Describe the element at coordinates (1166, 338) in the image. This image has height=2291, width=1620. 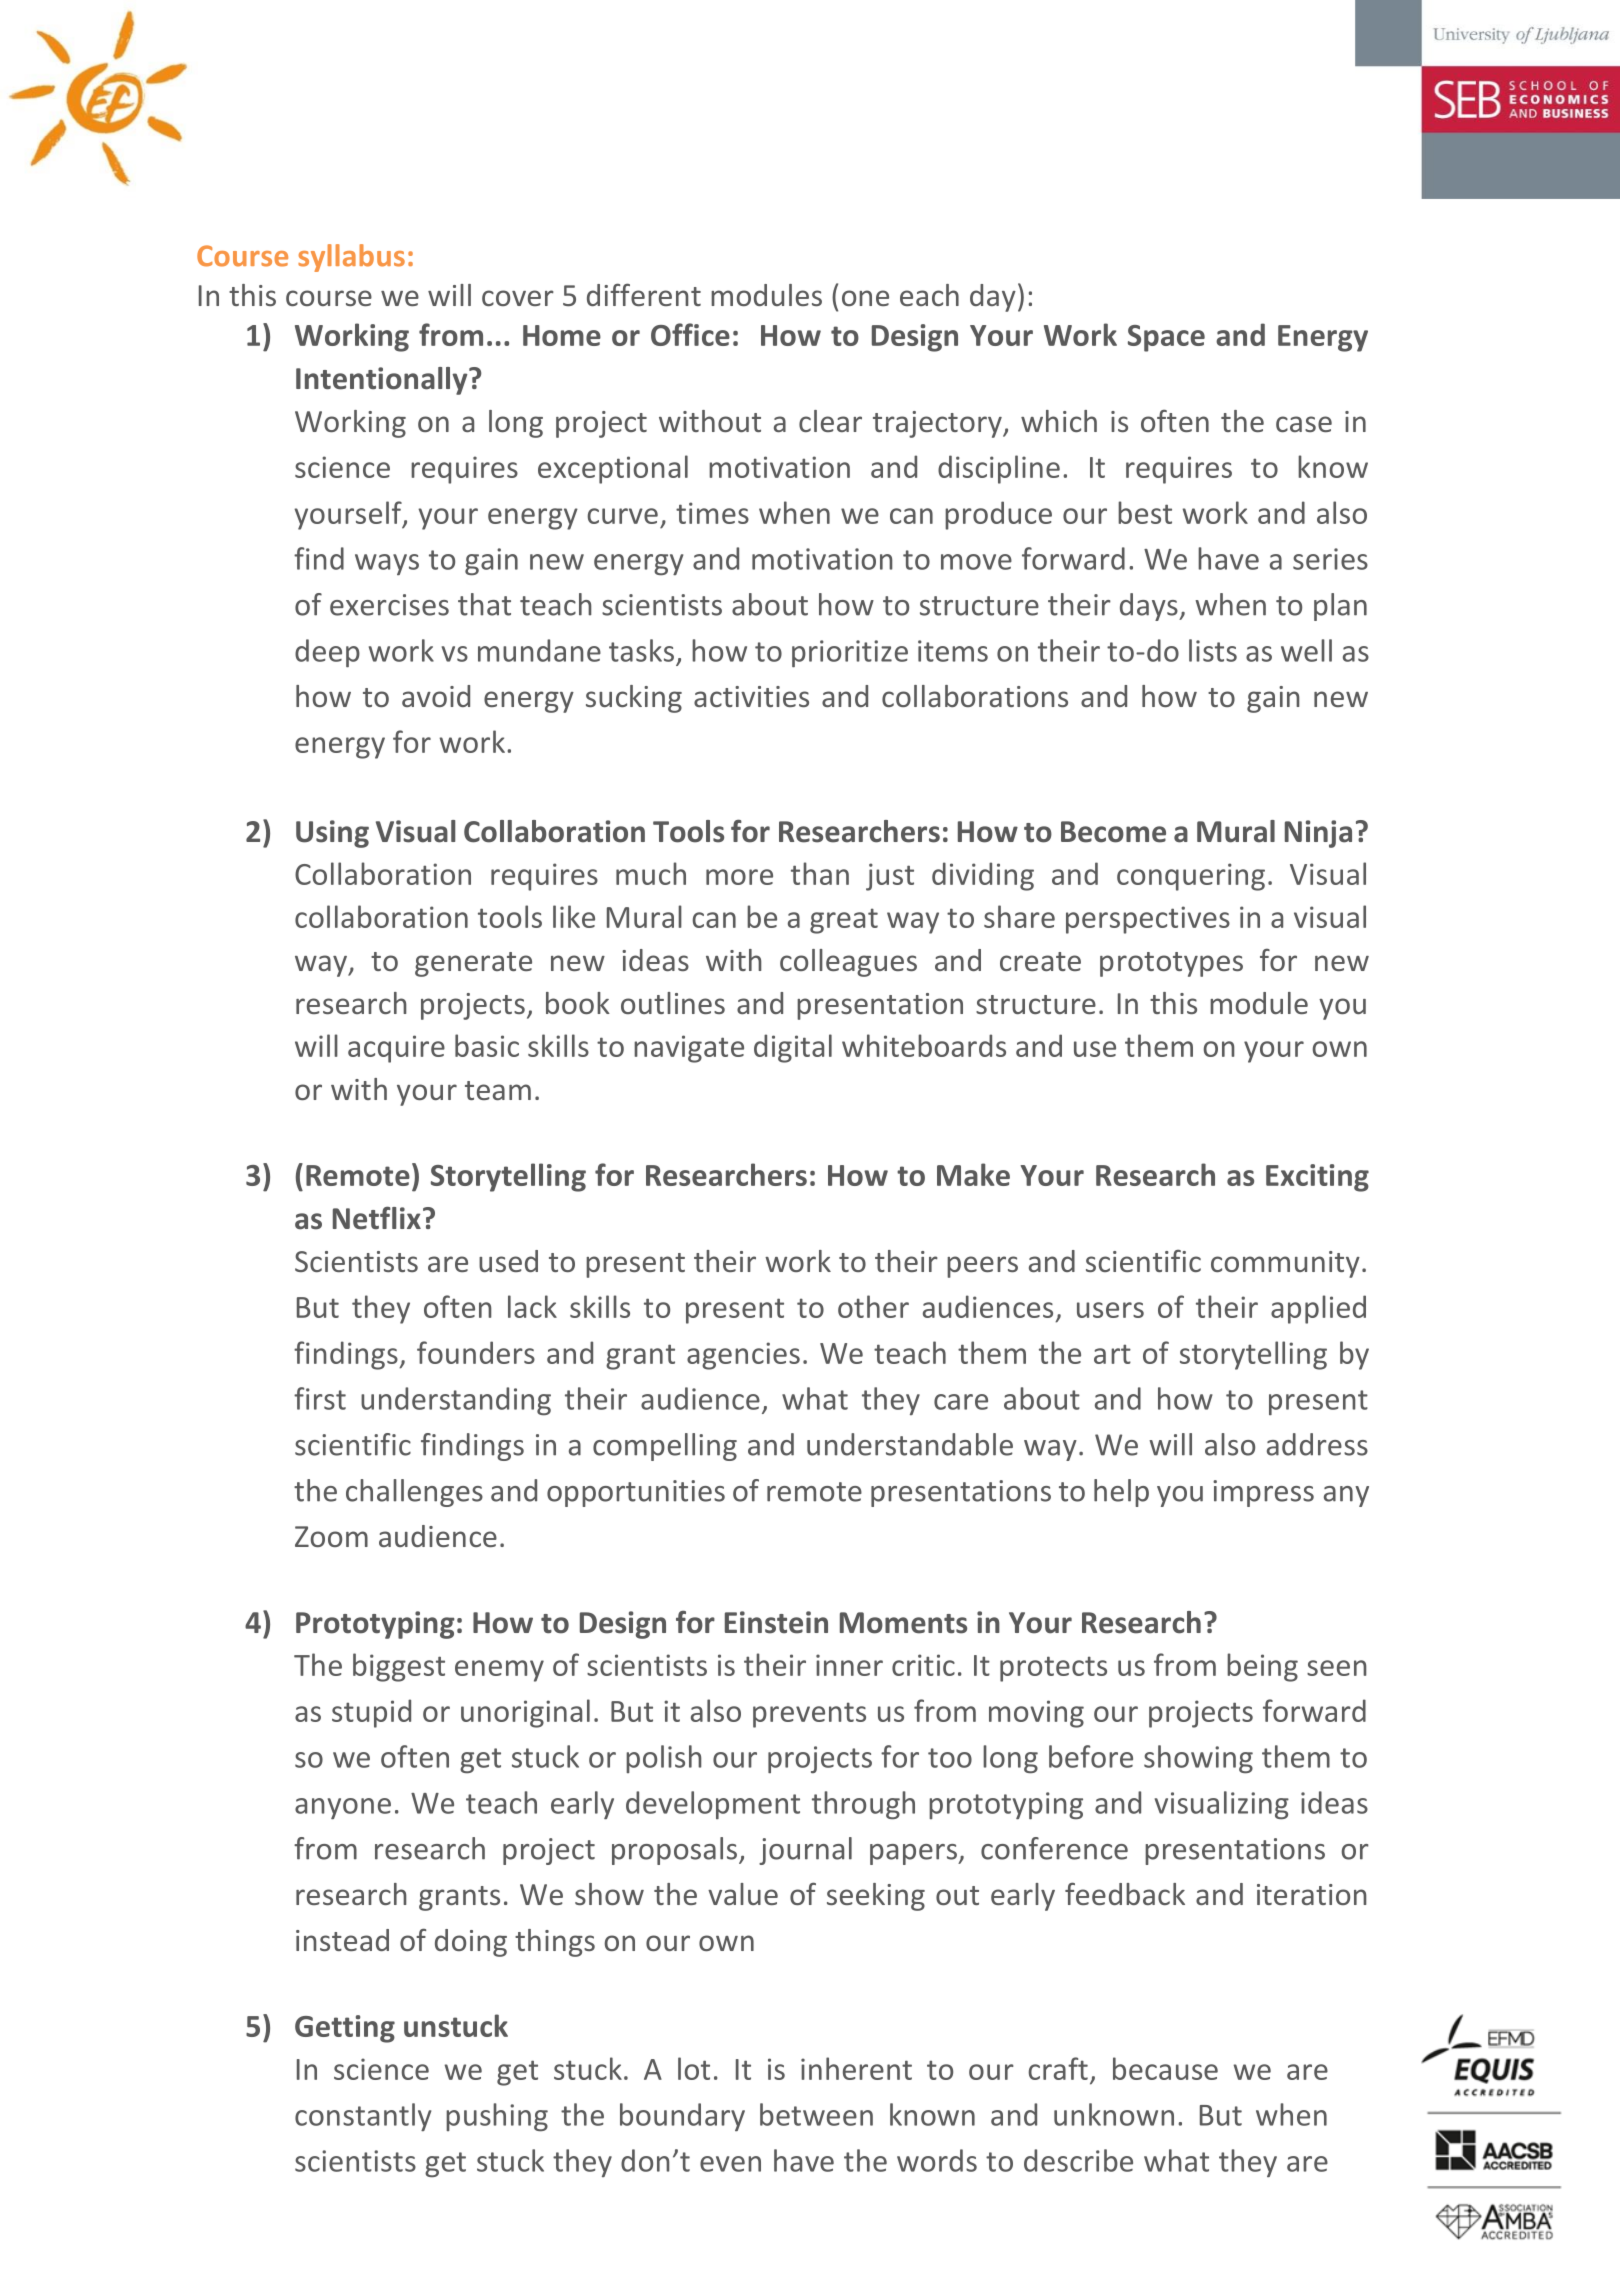
I see `Space` at that location.
